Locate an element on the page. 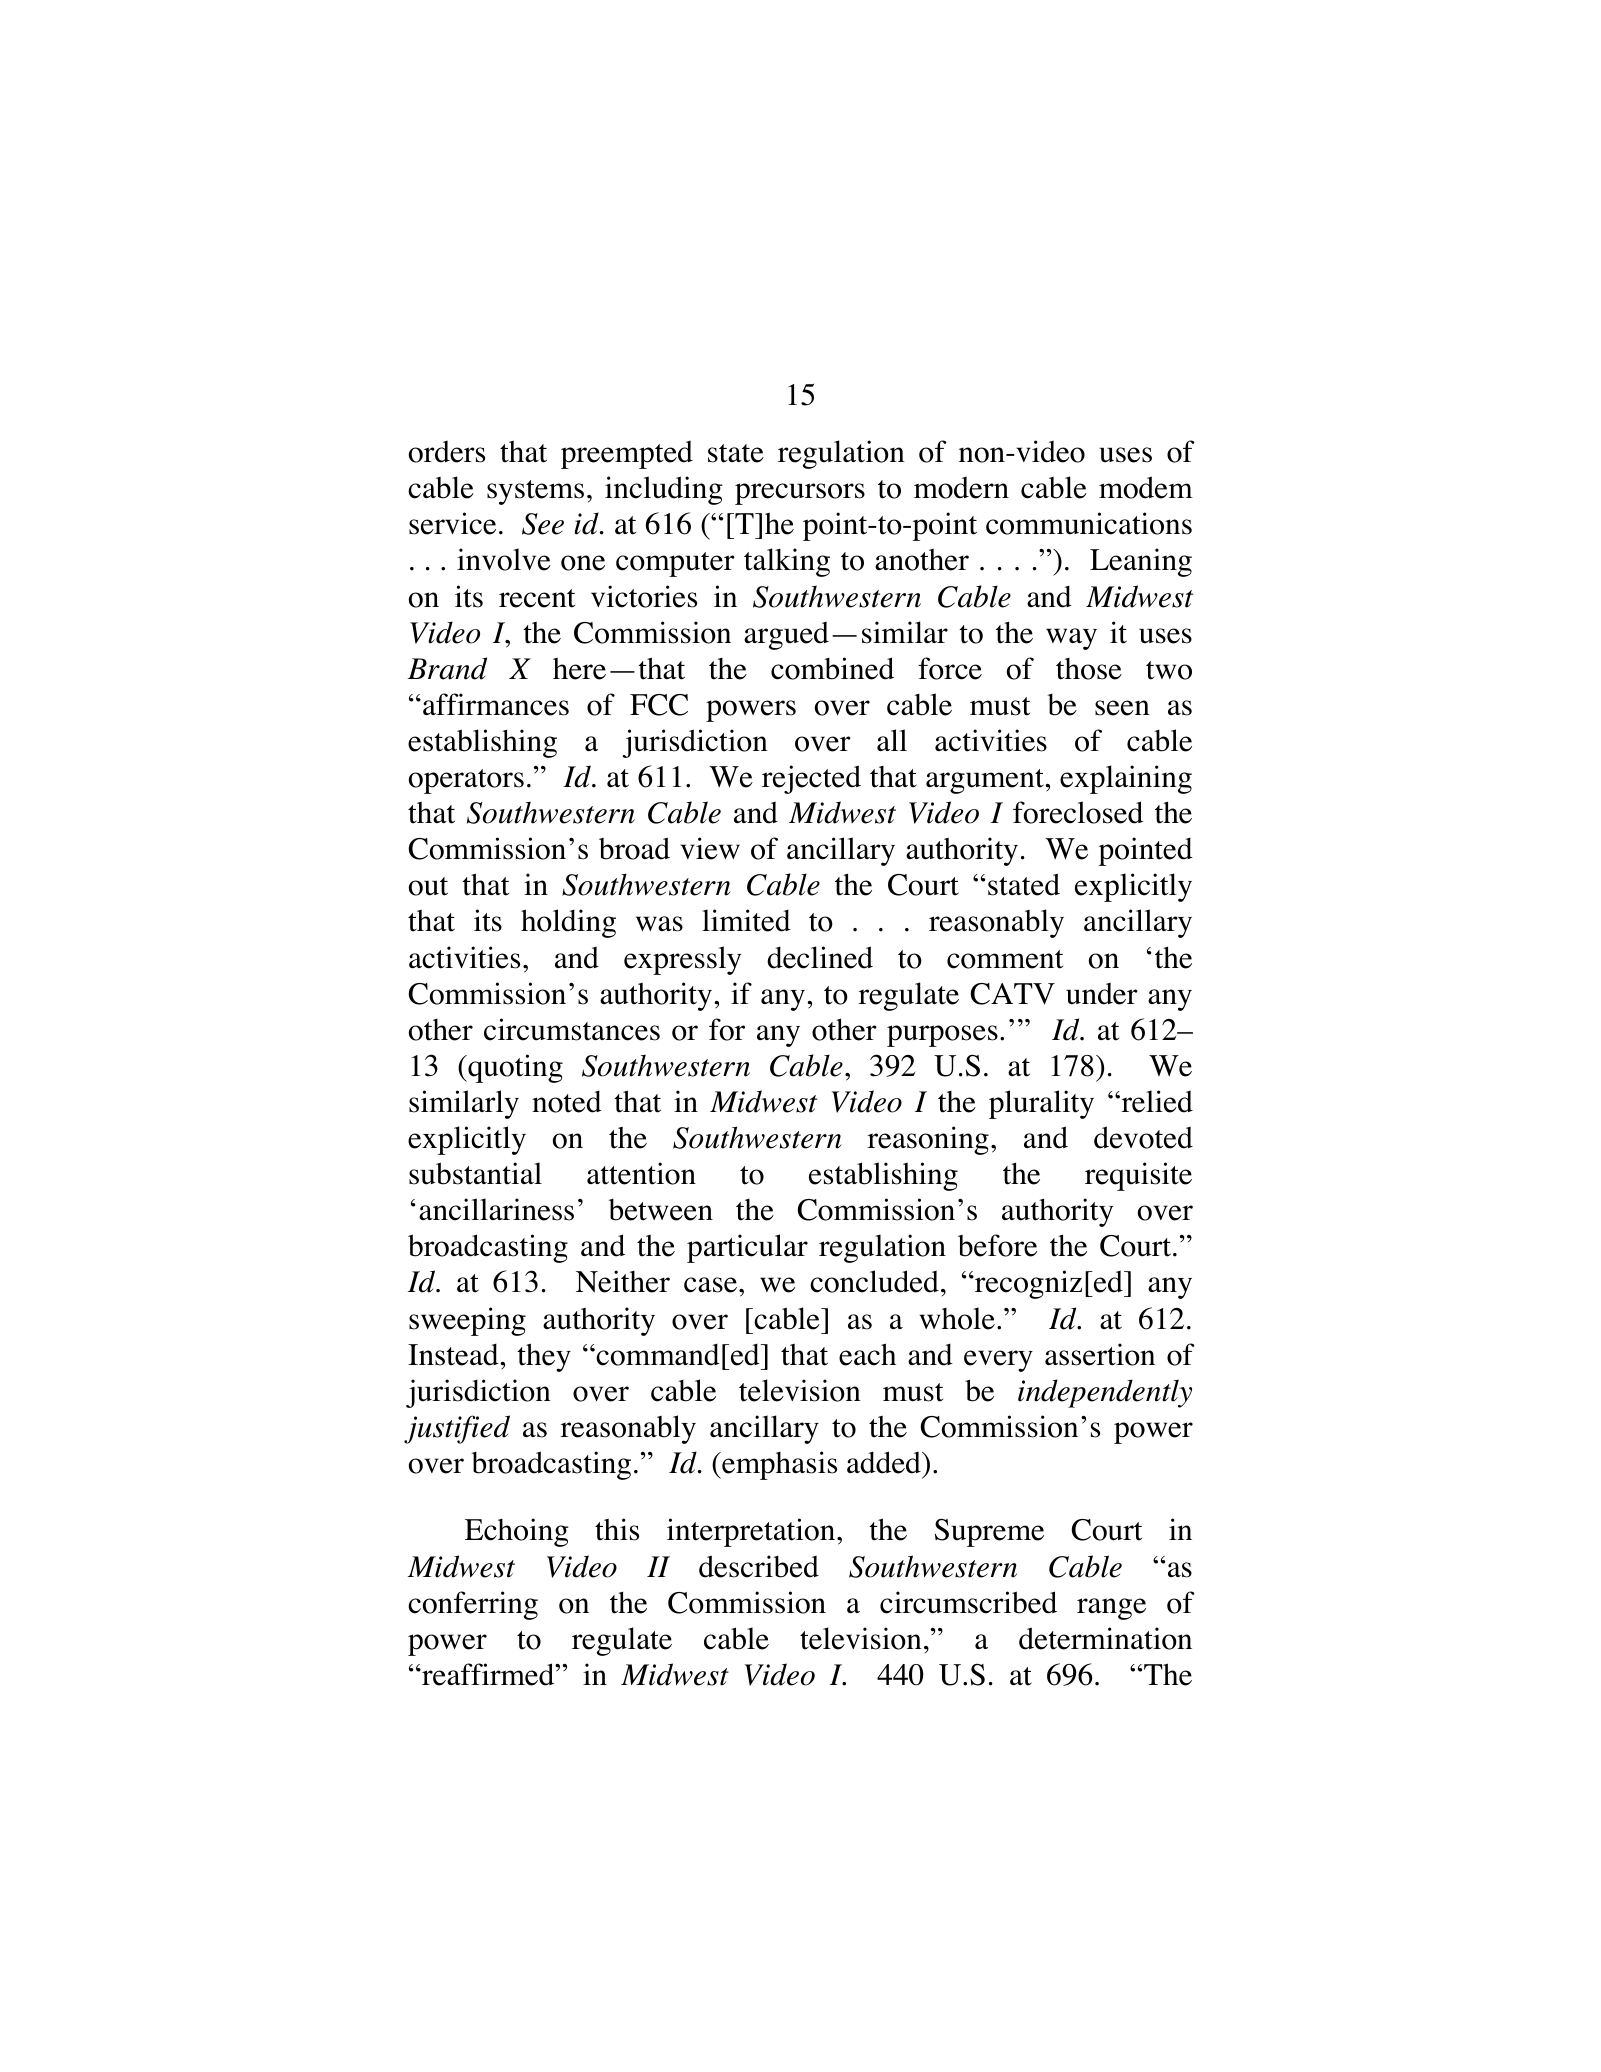 The image size is (1601, 2072). described is located at coordinates (759, 1566).
